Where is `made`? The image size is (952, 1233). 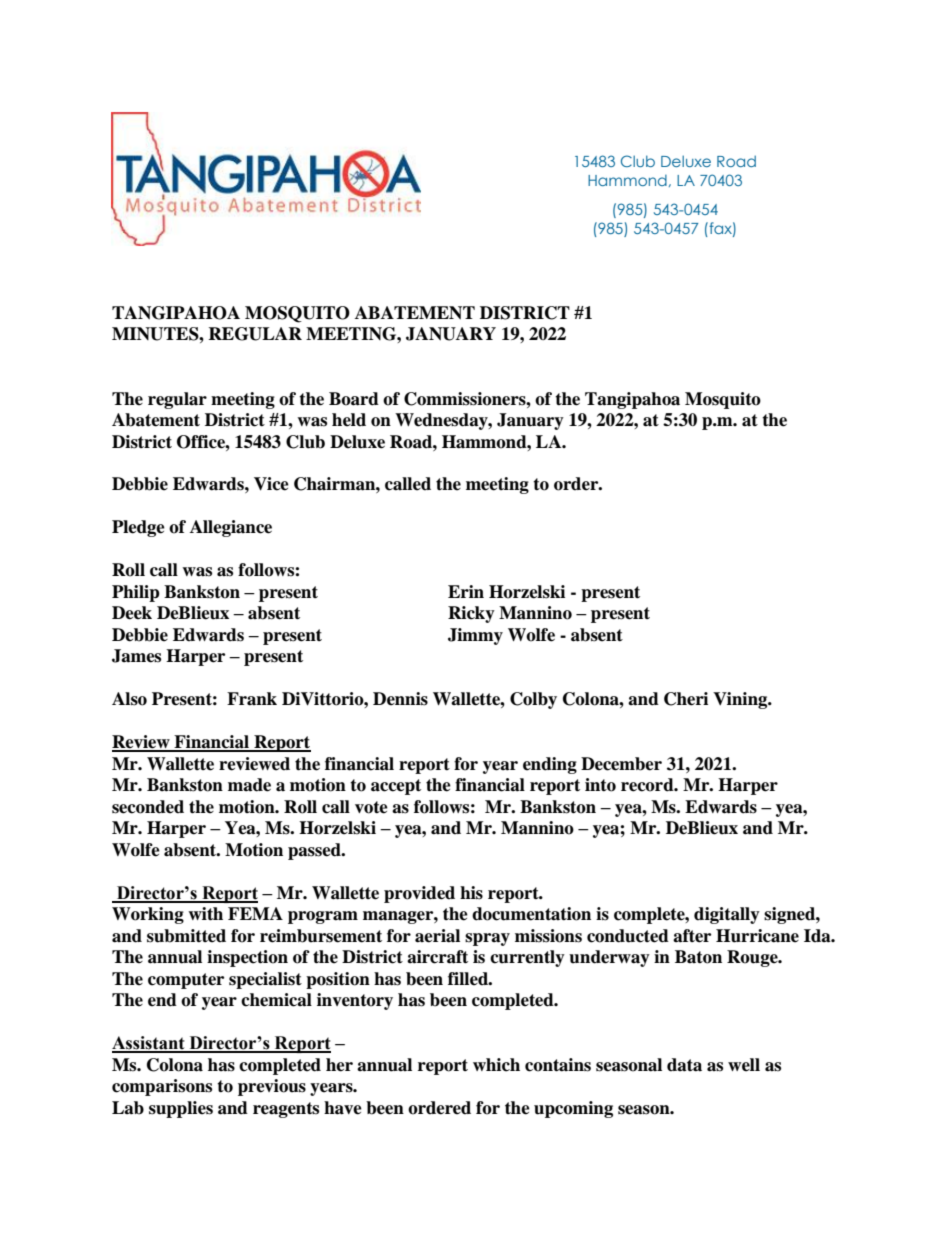 made is located at coordinates (249, 785).
